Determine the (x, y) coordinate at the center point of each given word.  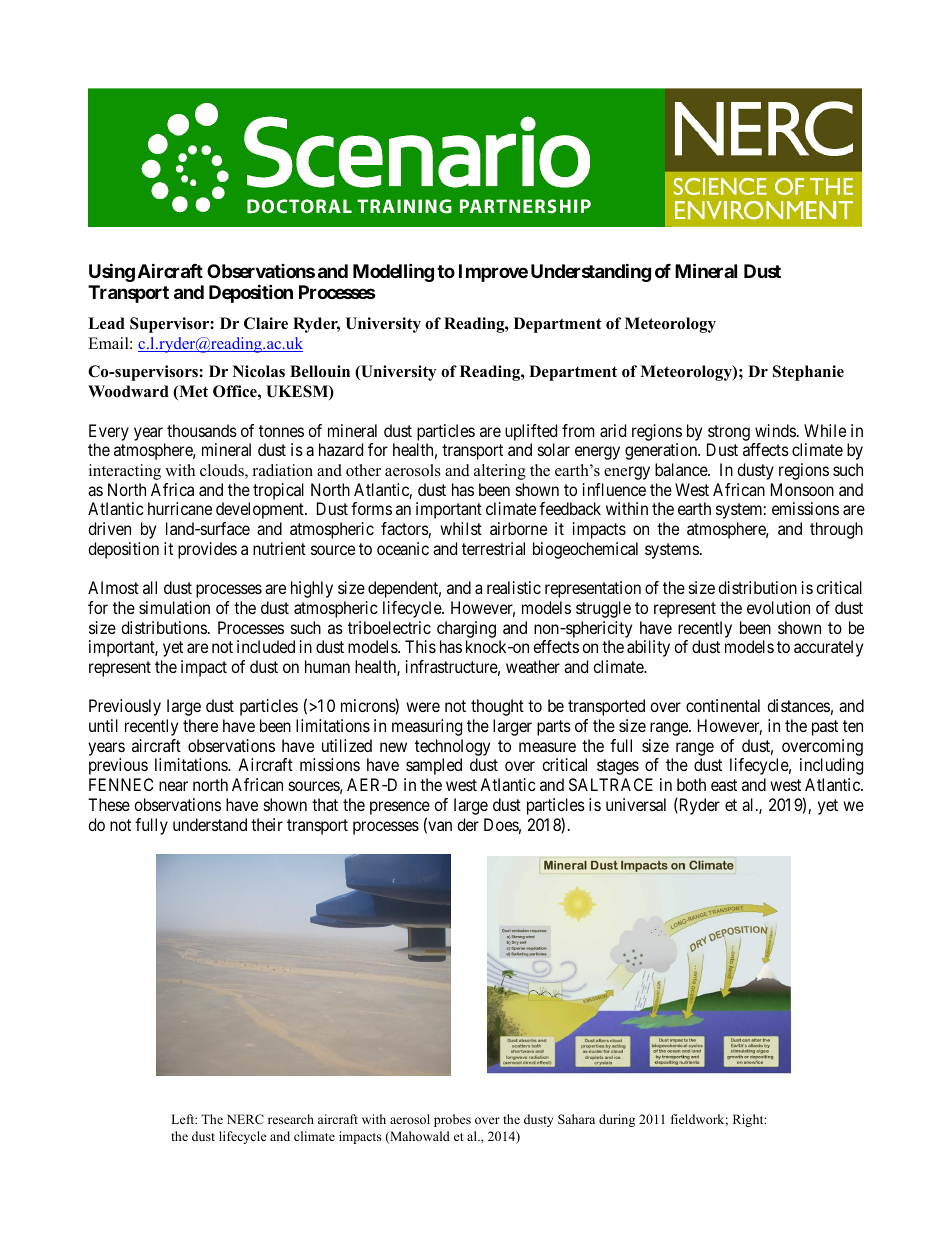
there (200, 725)
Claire (266, 323)
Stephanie (808, 373)
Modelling (393, 272)
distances (798, 705)
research (291, 1119)
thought (497, 707)
